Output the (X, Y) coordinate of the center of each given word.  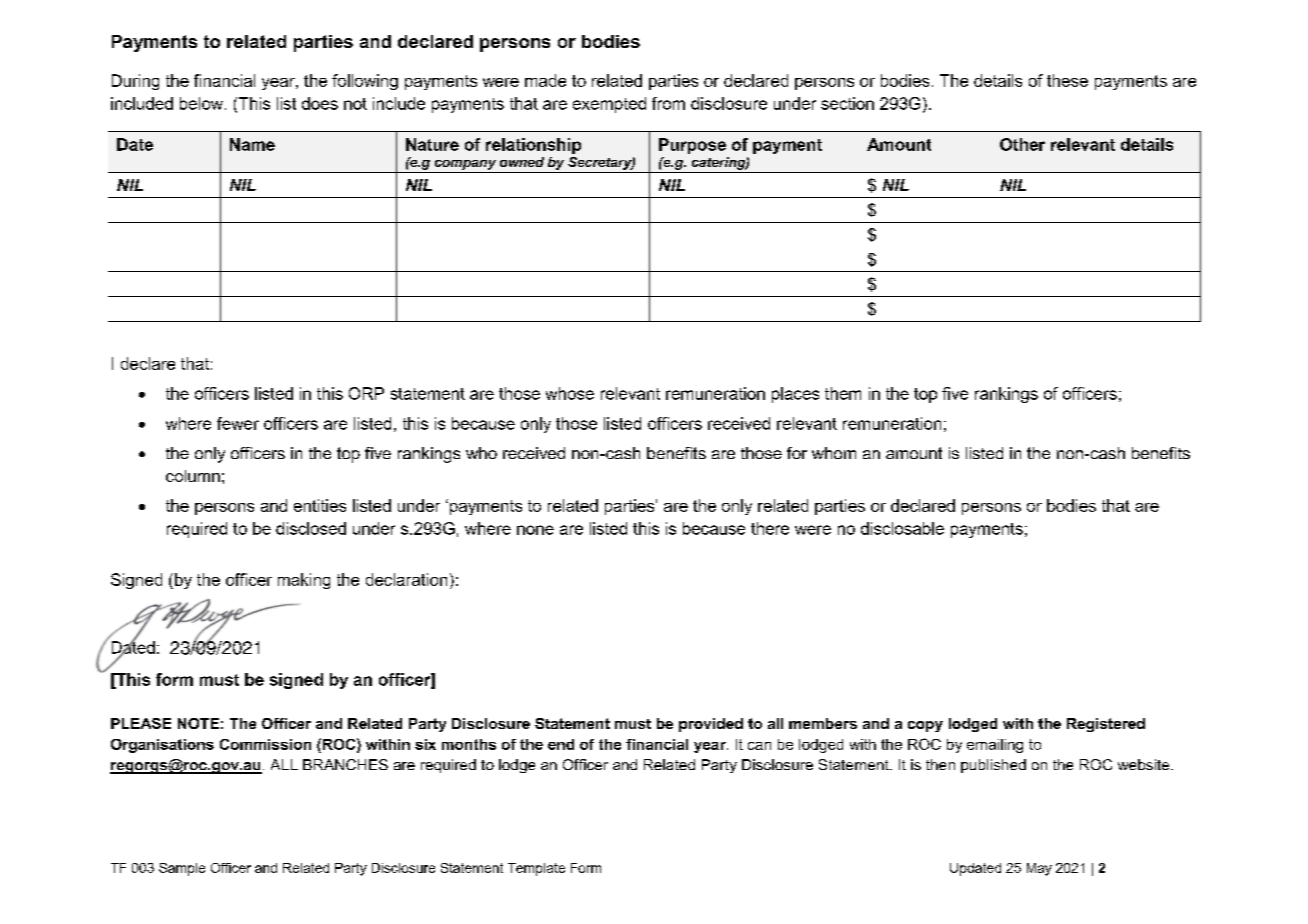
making (304, 581)
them (843, 393)
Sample (182, 869)
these (1067, 80)
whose (570, 393)
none (535, 530)
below (203, 103)
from (668, 103)
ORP (366, 393)
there (770, 528)
